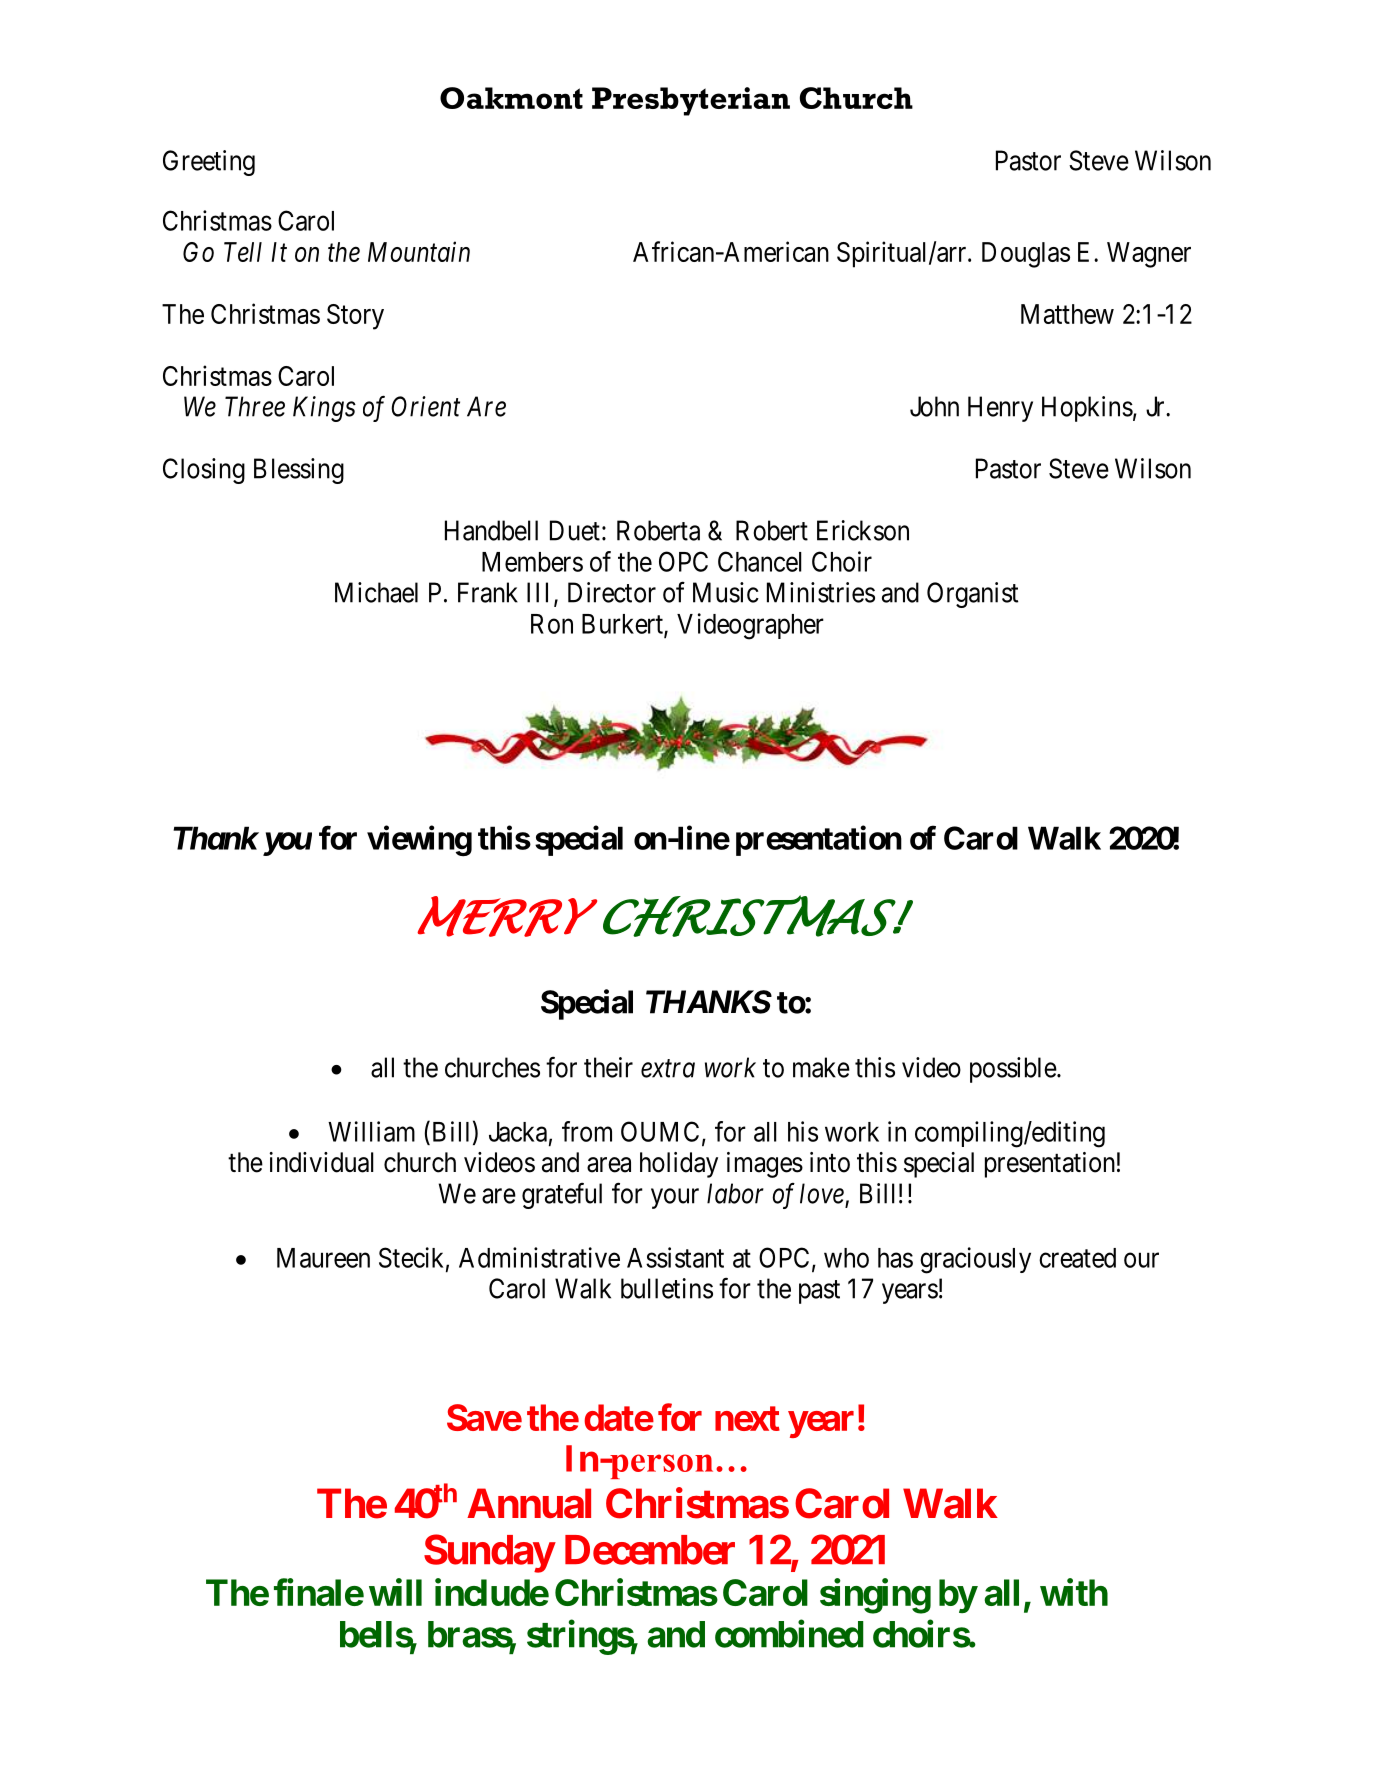 This screenshot has height=1777, width=1373. I want to click on Douglas, so click(1026, 255).
